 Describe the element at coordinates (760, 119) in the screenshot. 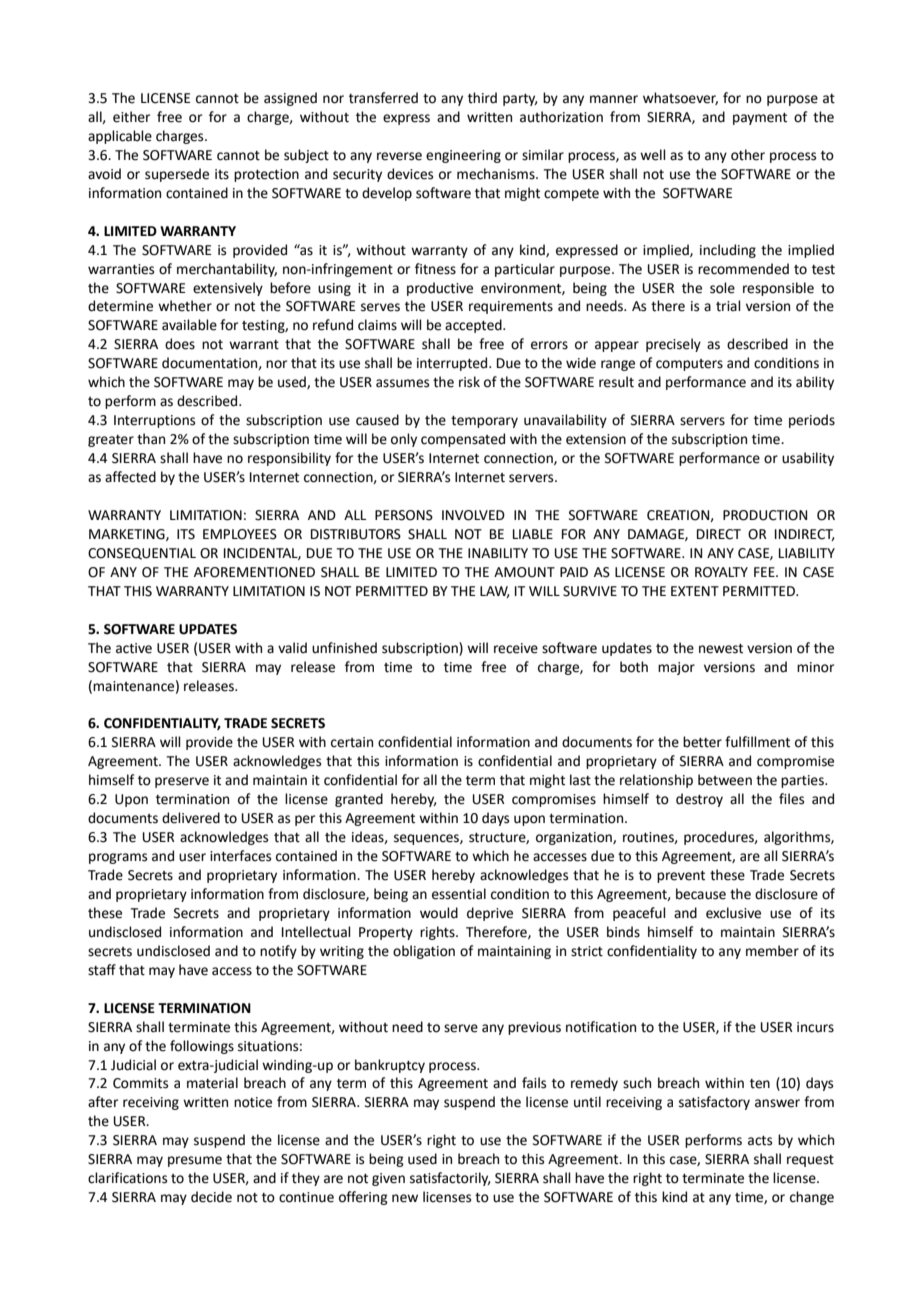

I see `payment` at that location.
